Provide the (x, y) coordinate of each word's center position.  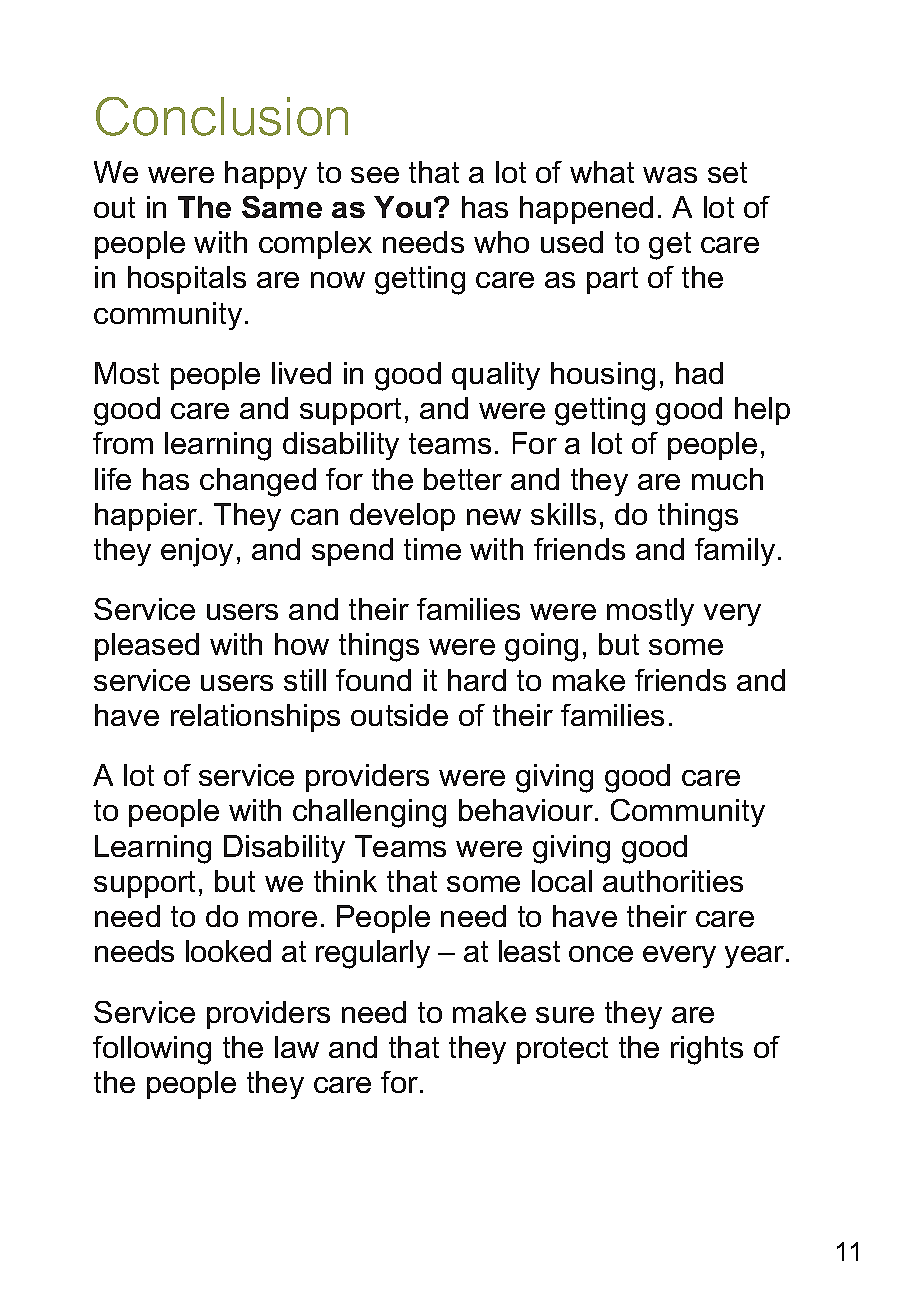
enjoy (197, 552)
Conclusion (222, 116)
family (735, 552)
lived (301, 373)
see (375, 175)
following (152, 1050)
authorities (673, 881)
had (699, 373)
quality (496, 376)
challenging (369, 813)
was (670, 175)
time (432, 549)
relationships (255, 718)
